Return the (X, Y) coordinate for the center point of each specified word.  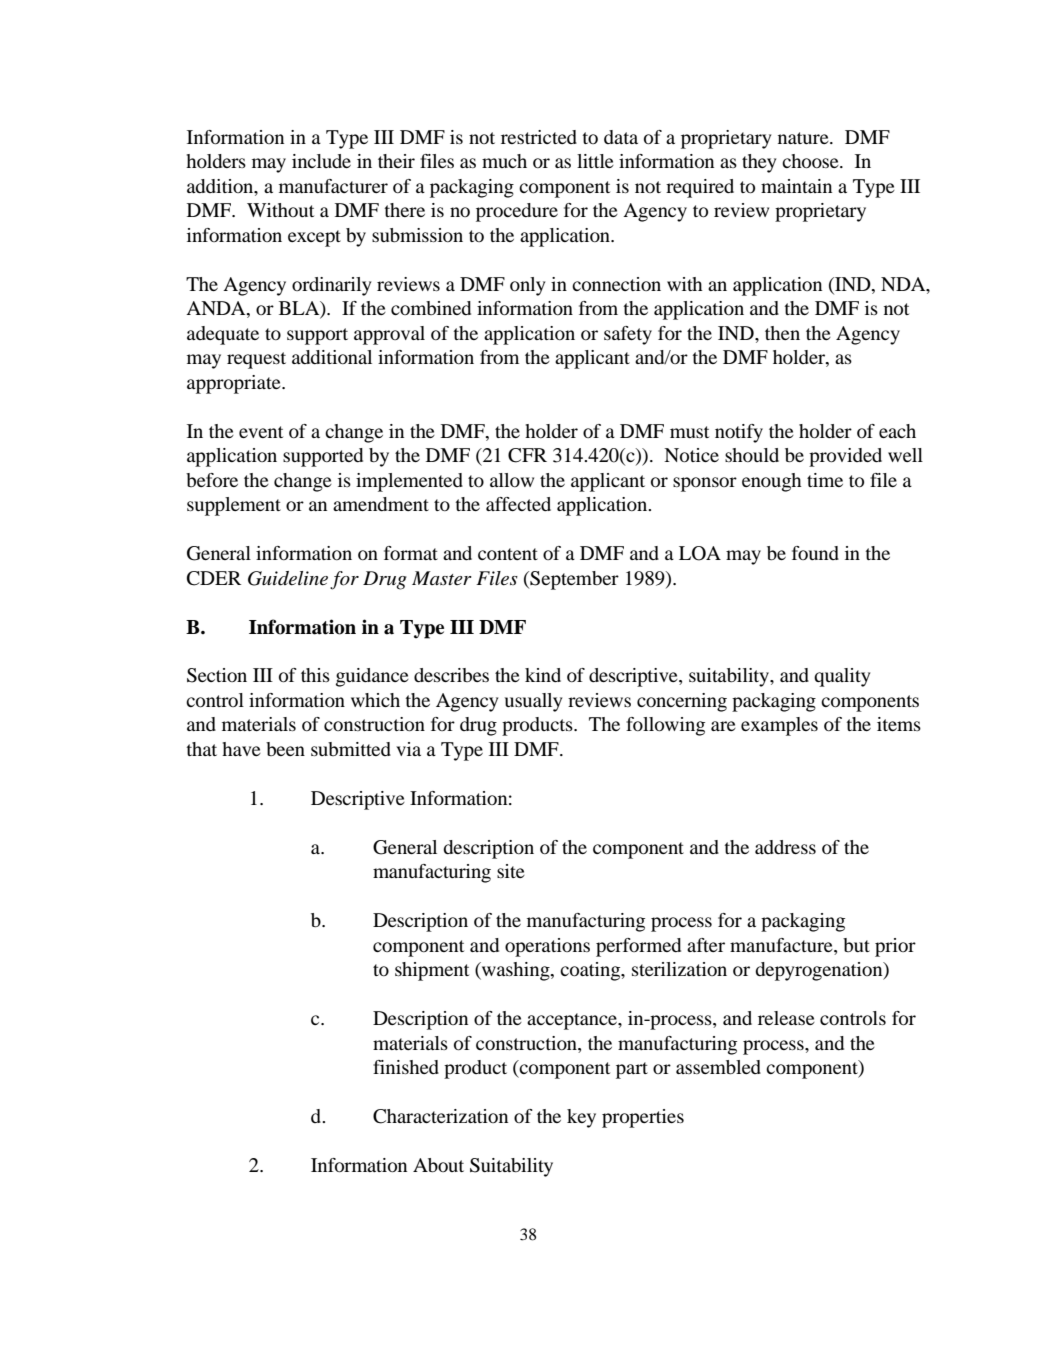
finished (406, 1067)
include (321, 161)
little (595, 161)
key (581, 1118)
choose (811, 161)
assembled (718, 1067)
